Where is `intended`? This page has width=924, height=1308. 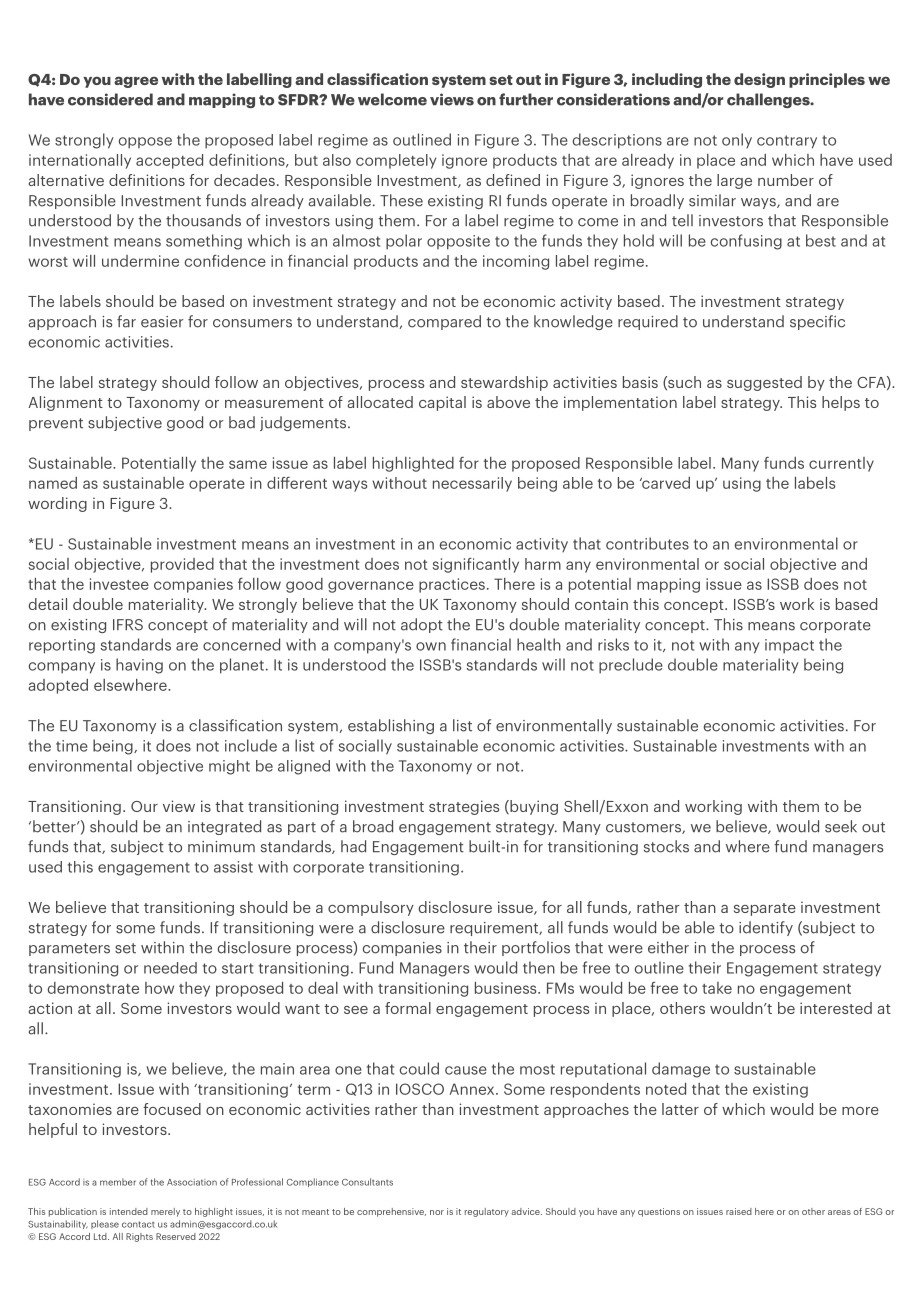 intended is located at coordinates (129, 1211).
